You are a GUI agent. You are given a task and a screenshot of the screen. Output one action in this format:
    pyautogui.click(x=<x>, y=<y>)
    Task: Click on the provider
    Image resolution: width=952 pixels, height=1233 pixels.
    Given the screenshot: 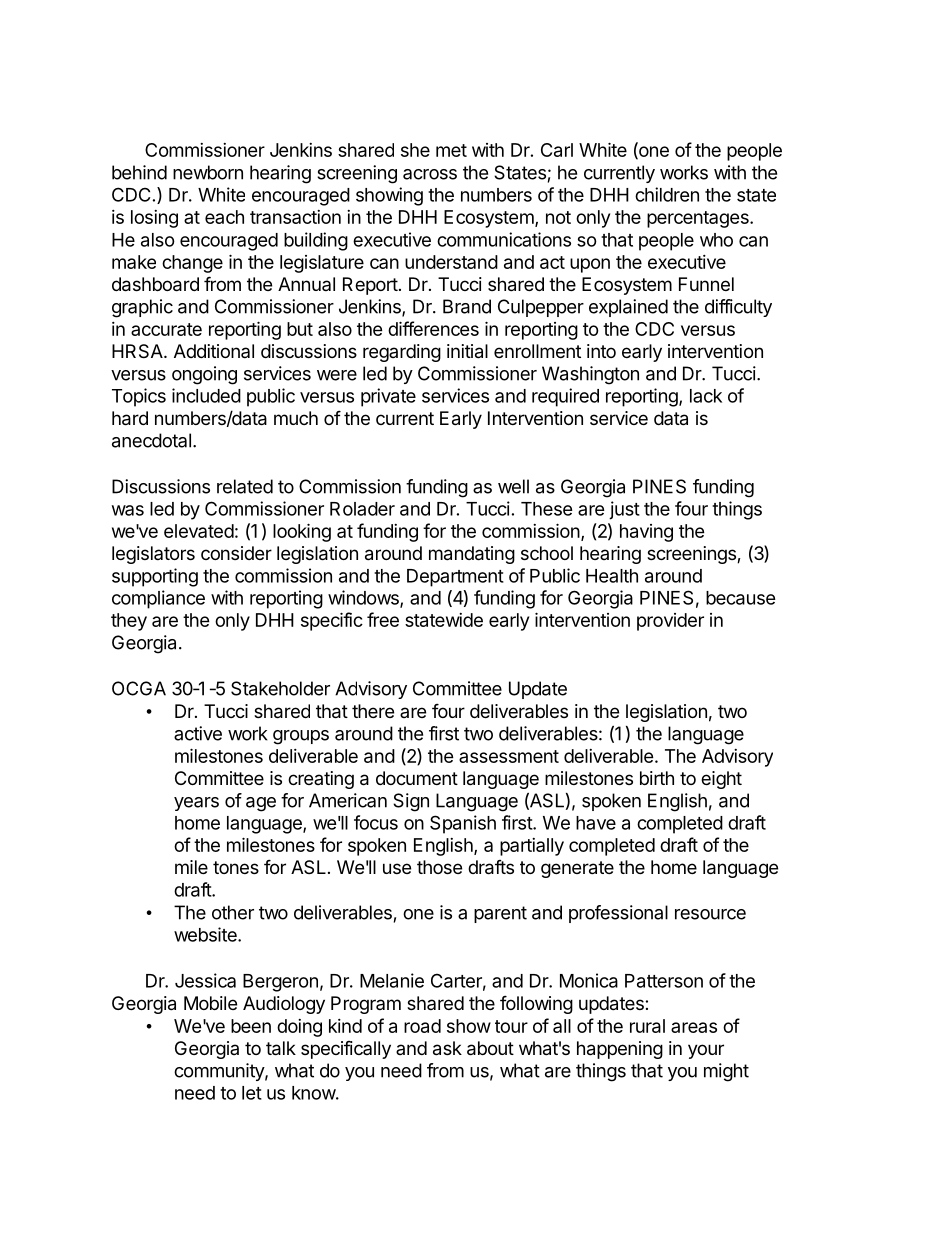 What is the action you would take?
    pyautogui.click(x=670, y=622)
